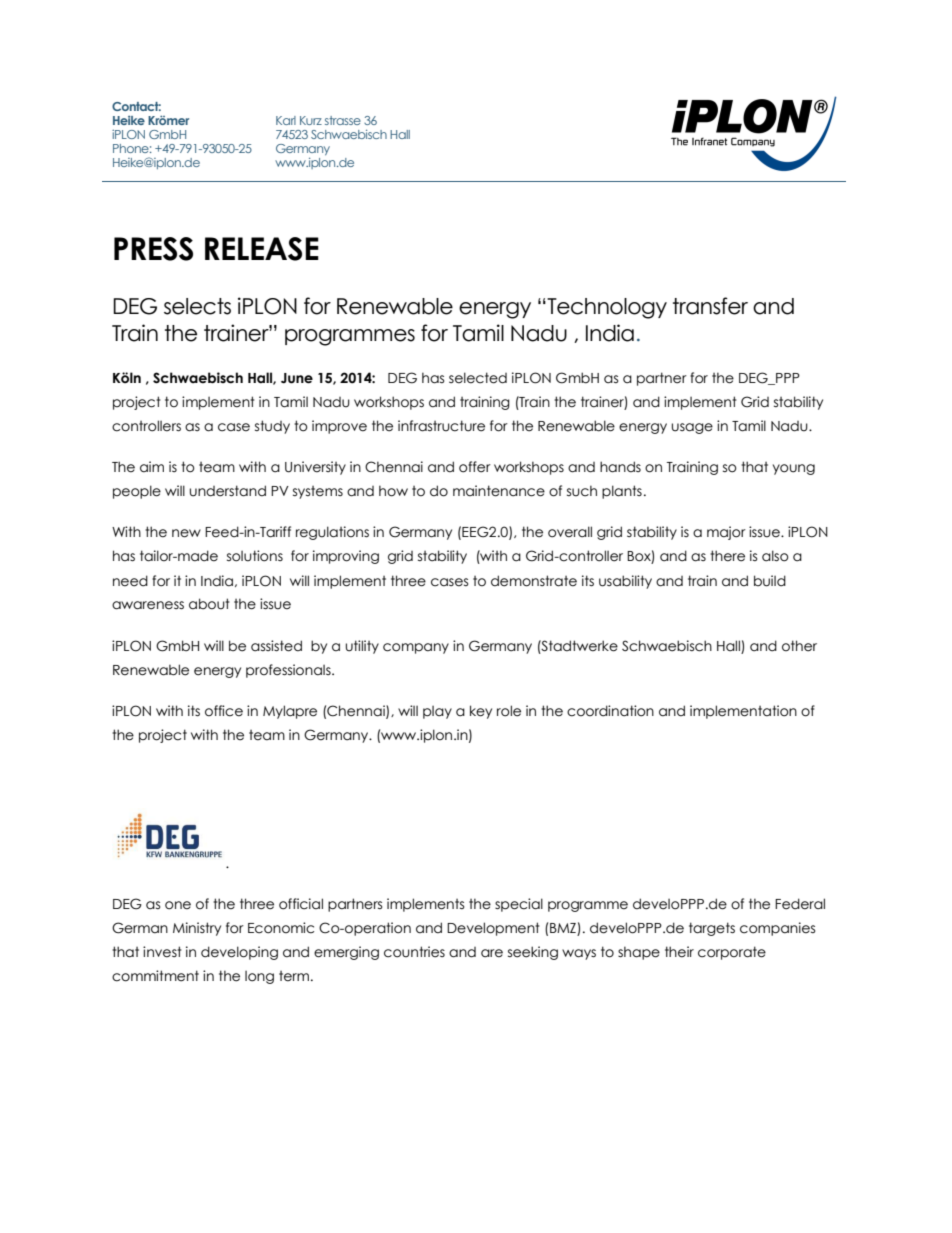  I want to click on usage, so click(692, 428).
